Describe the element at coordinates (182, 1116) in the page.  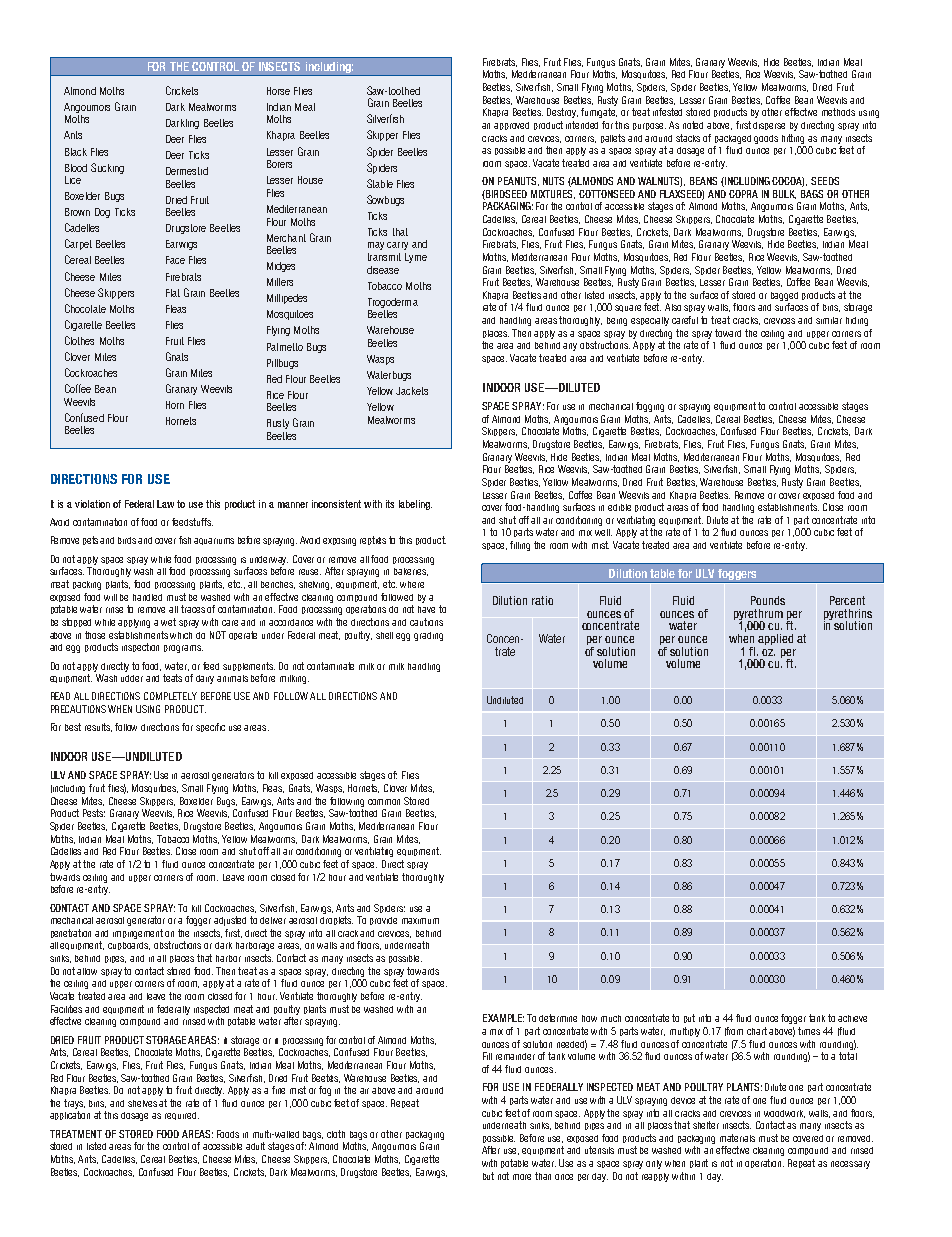
I see `required` at that location.
